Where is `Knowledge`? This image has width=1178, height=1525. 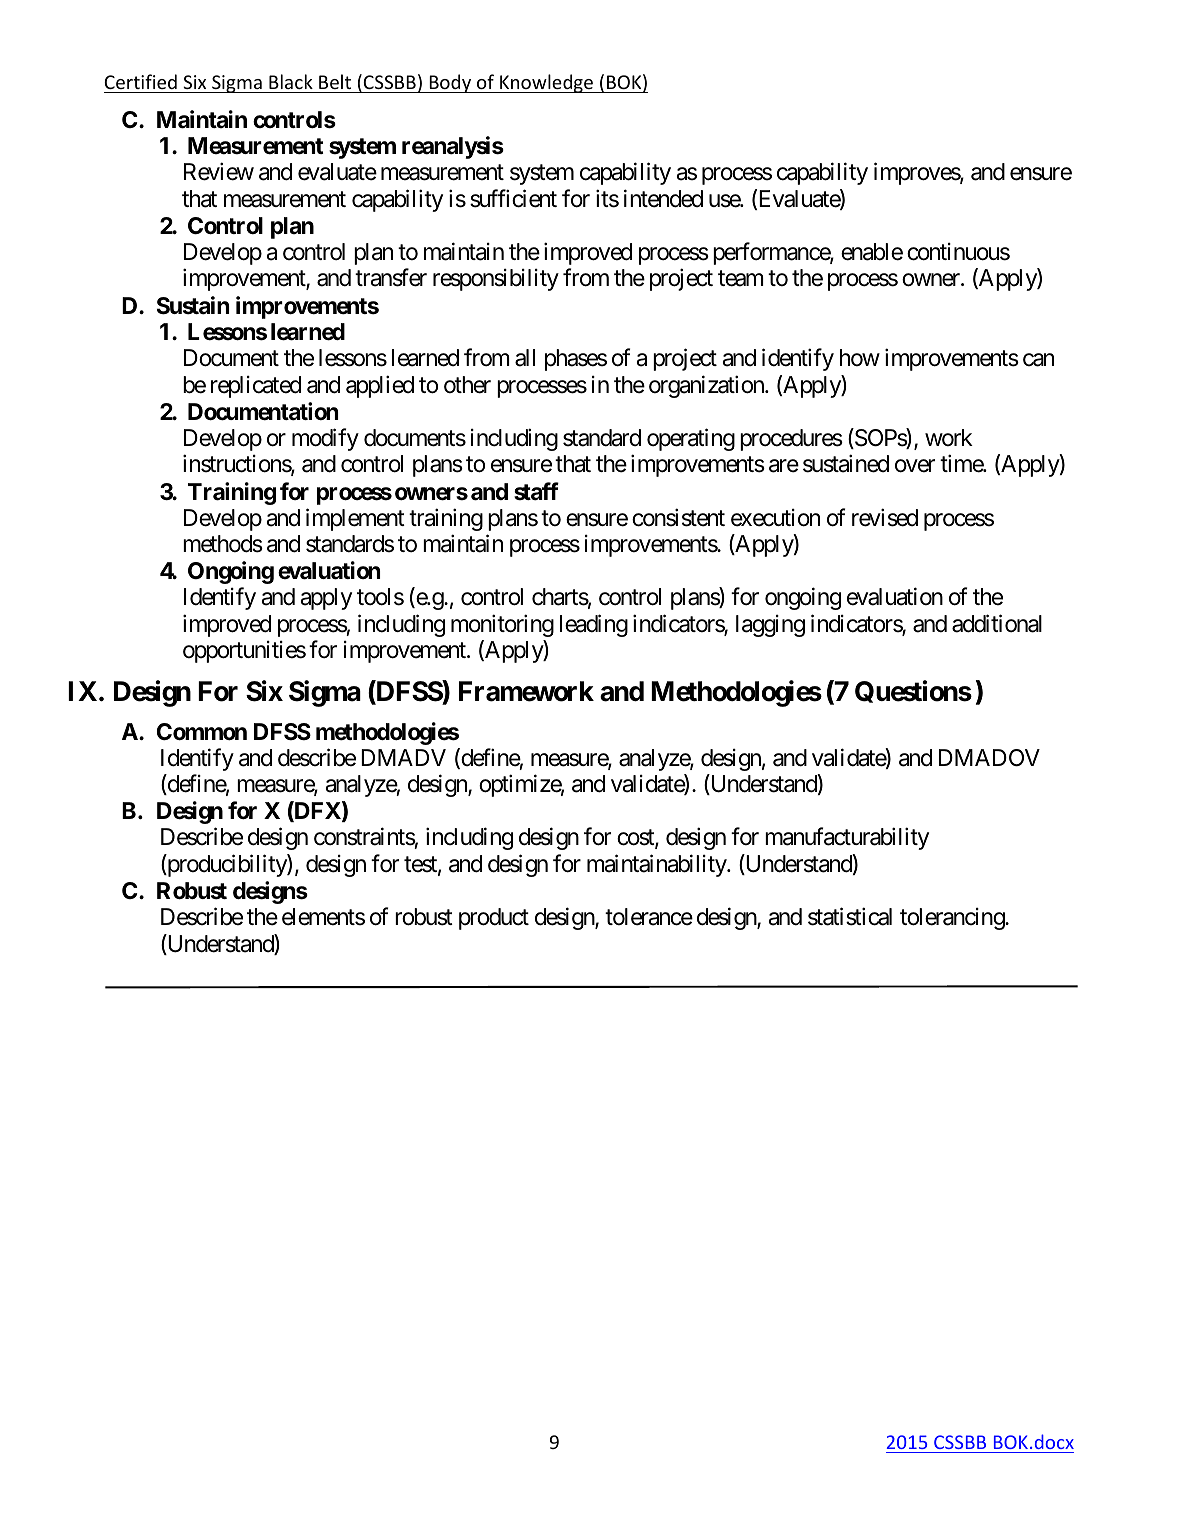 Knowledge is located at coordinates (546, 83).
